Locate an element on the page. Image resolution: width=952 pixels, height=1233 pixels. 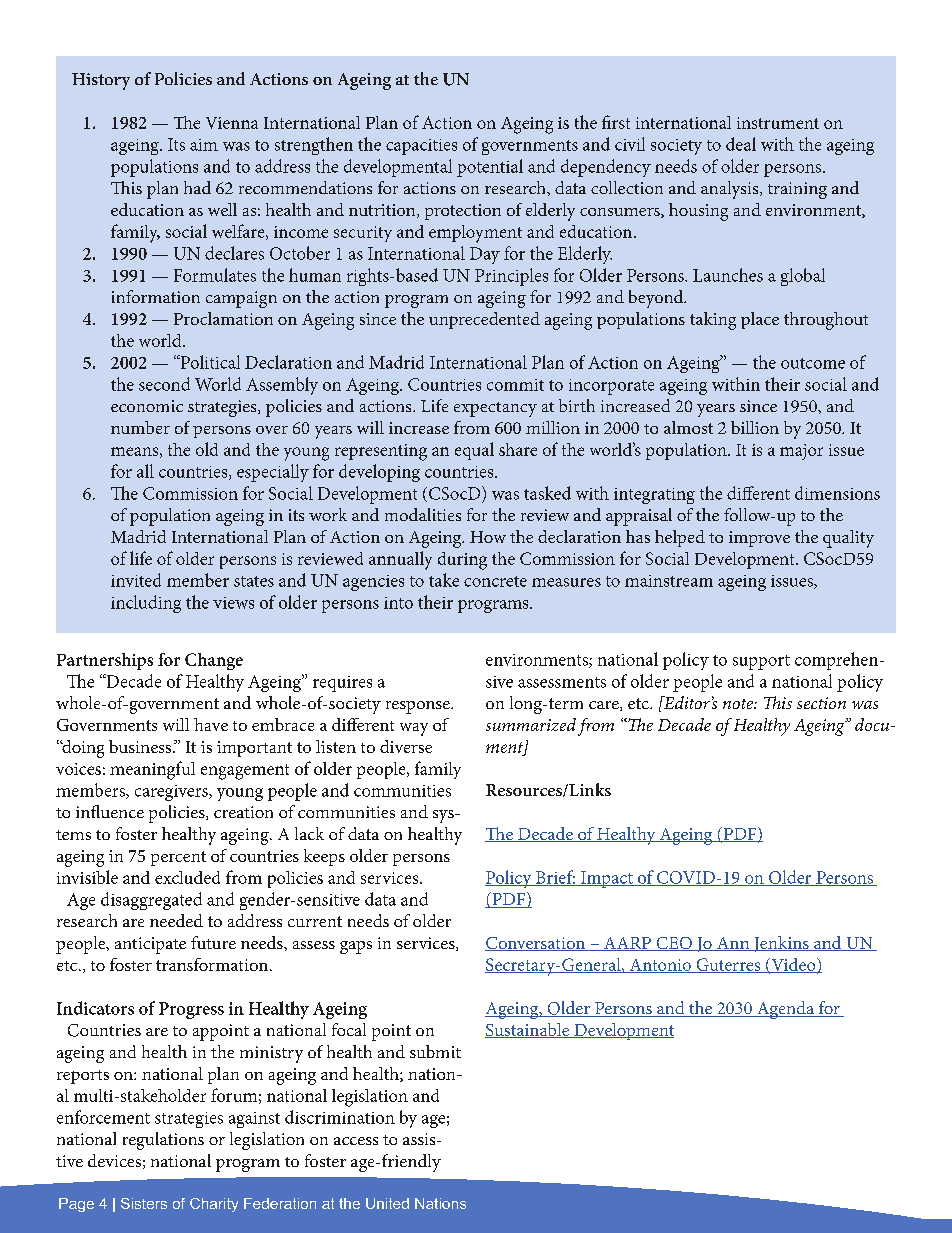
improve is located at coordinates (759, 539).
